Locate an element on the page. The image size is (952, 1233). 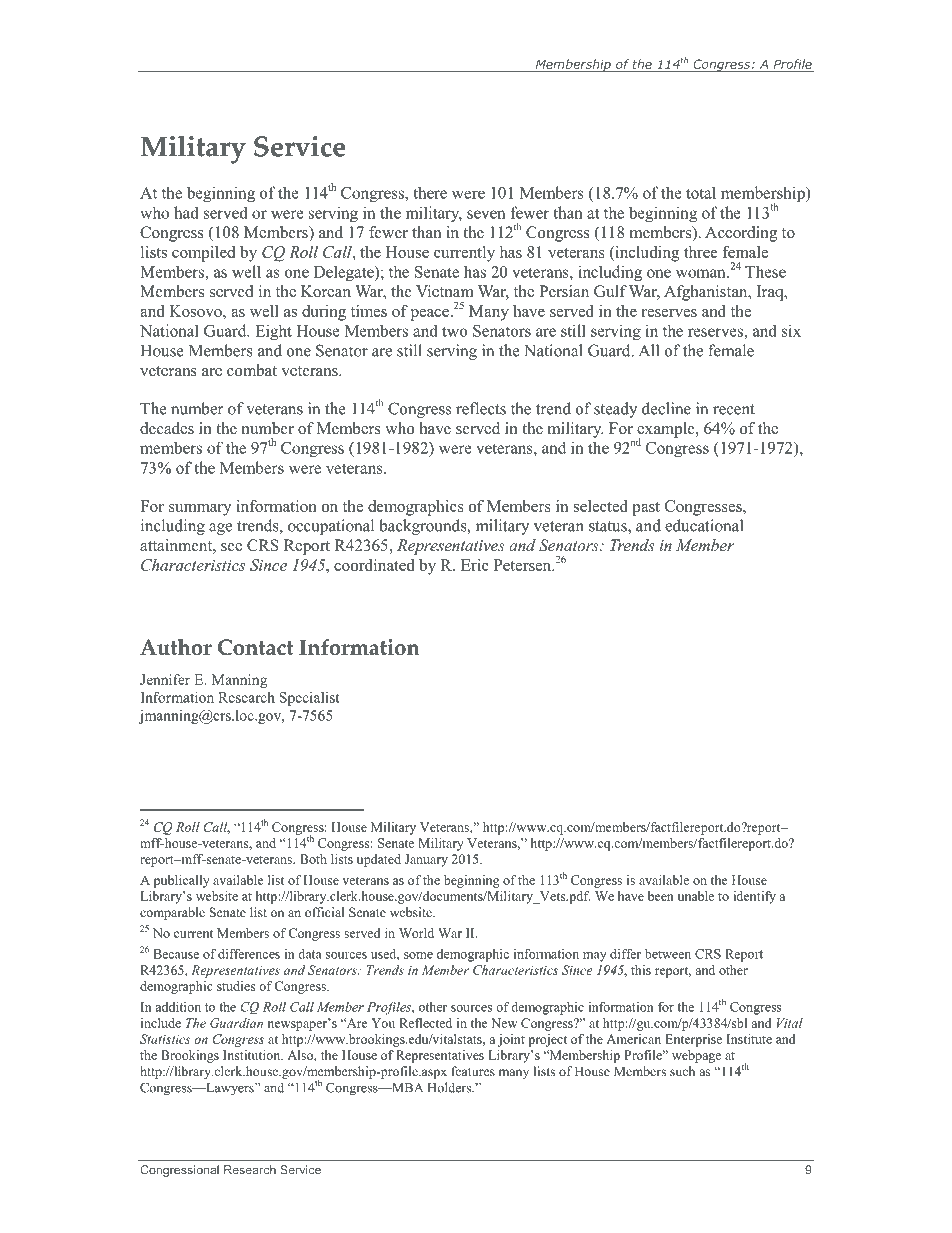
educational is located at coordinates (704, 525).
